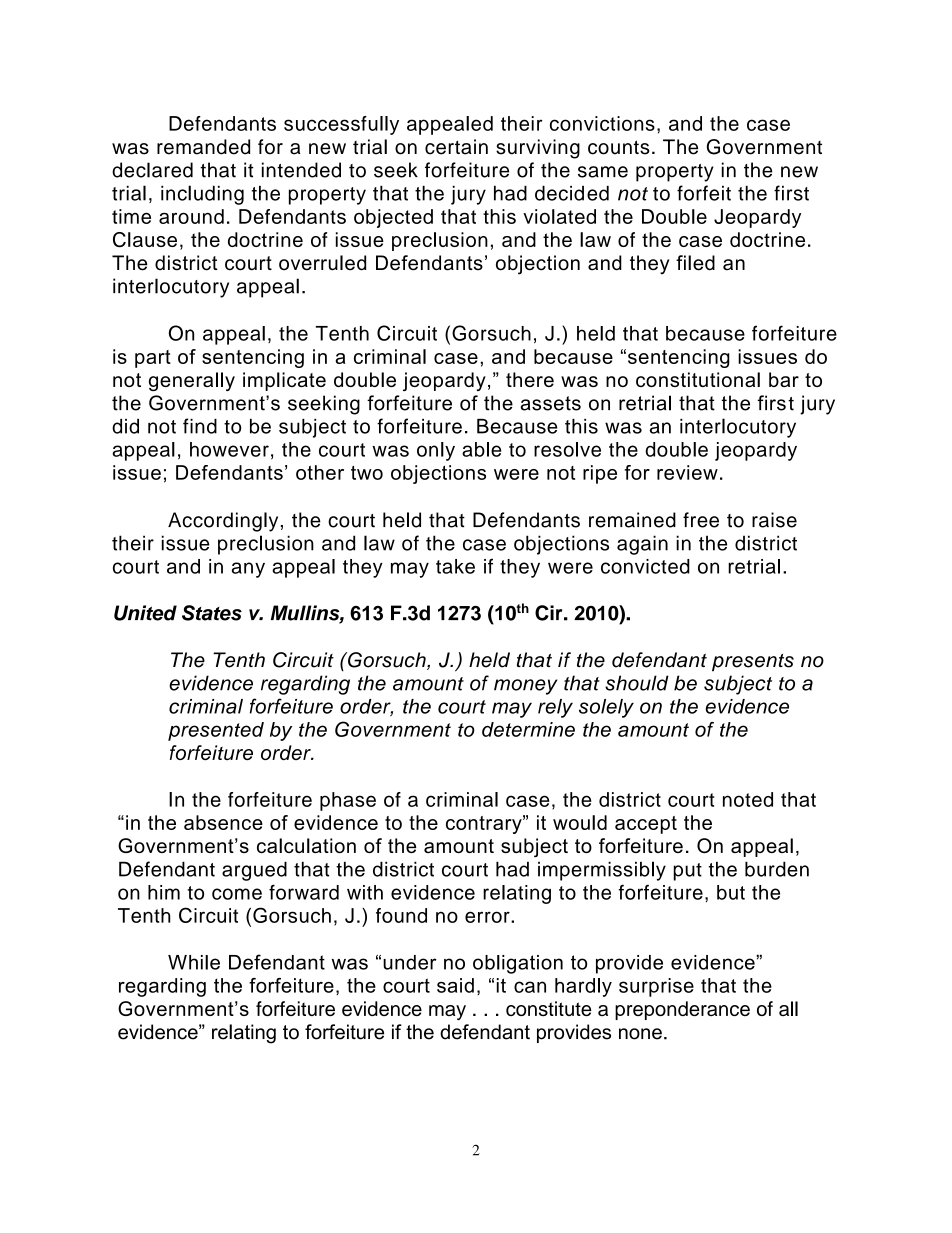 The width and height of the image is (952, 1233). What do you see at coordinates (203, 147) in the image?
I see `remanded` at bounding box center [203, 147].
